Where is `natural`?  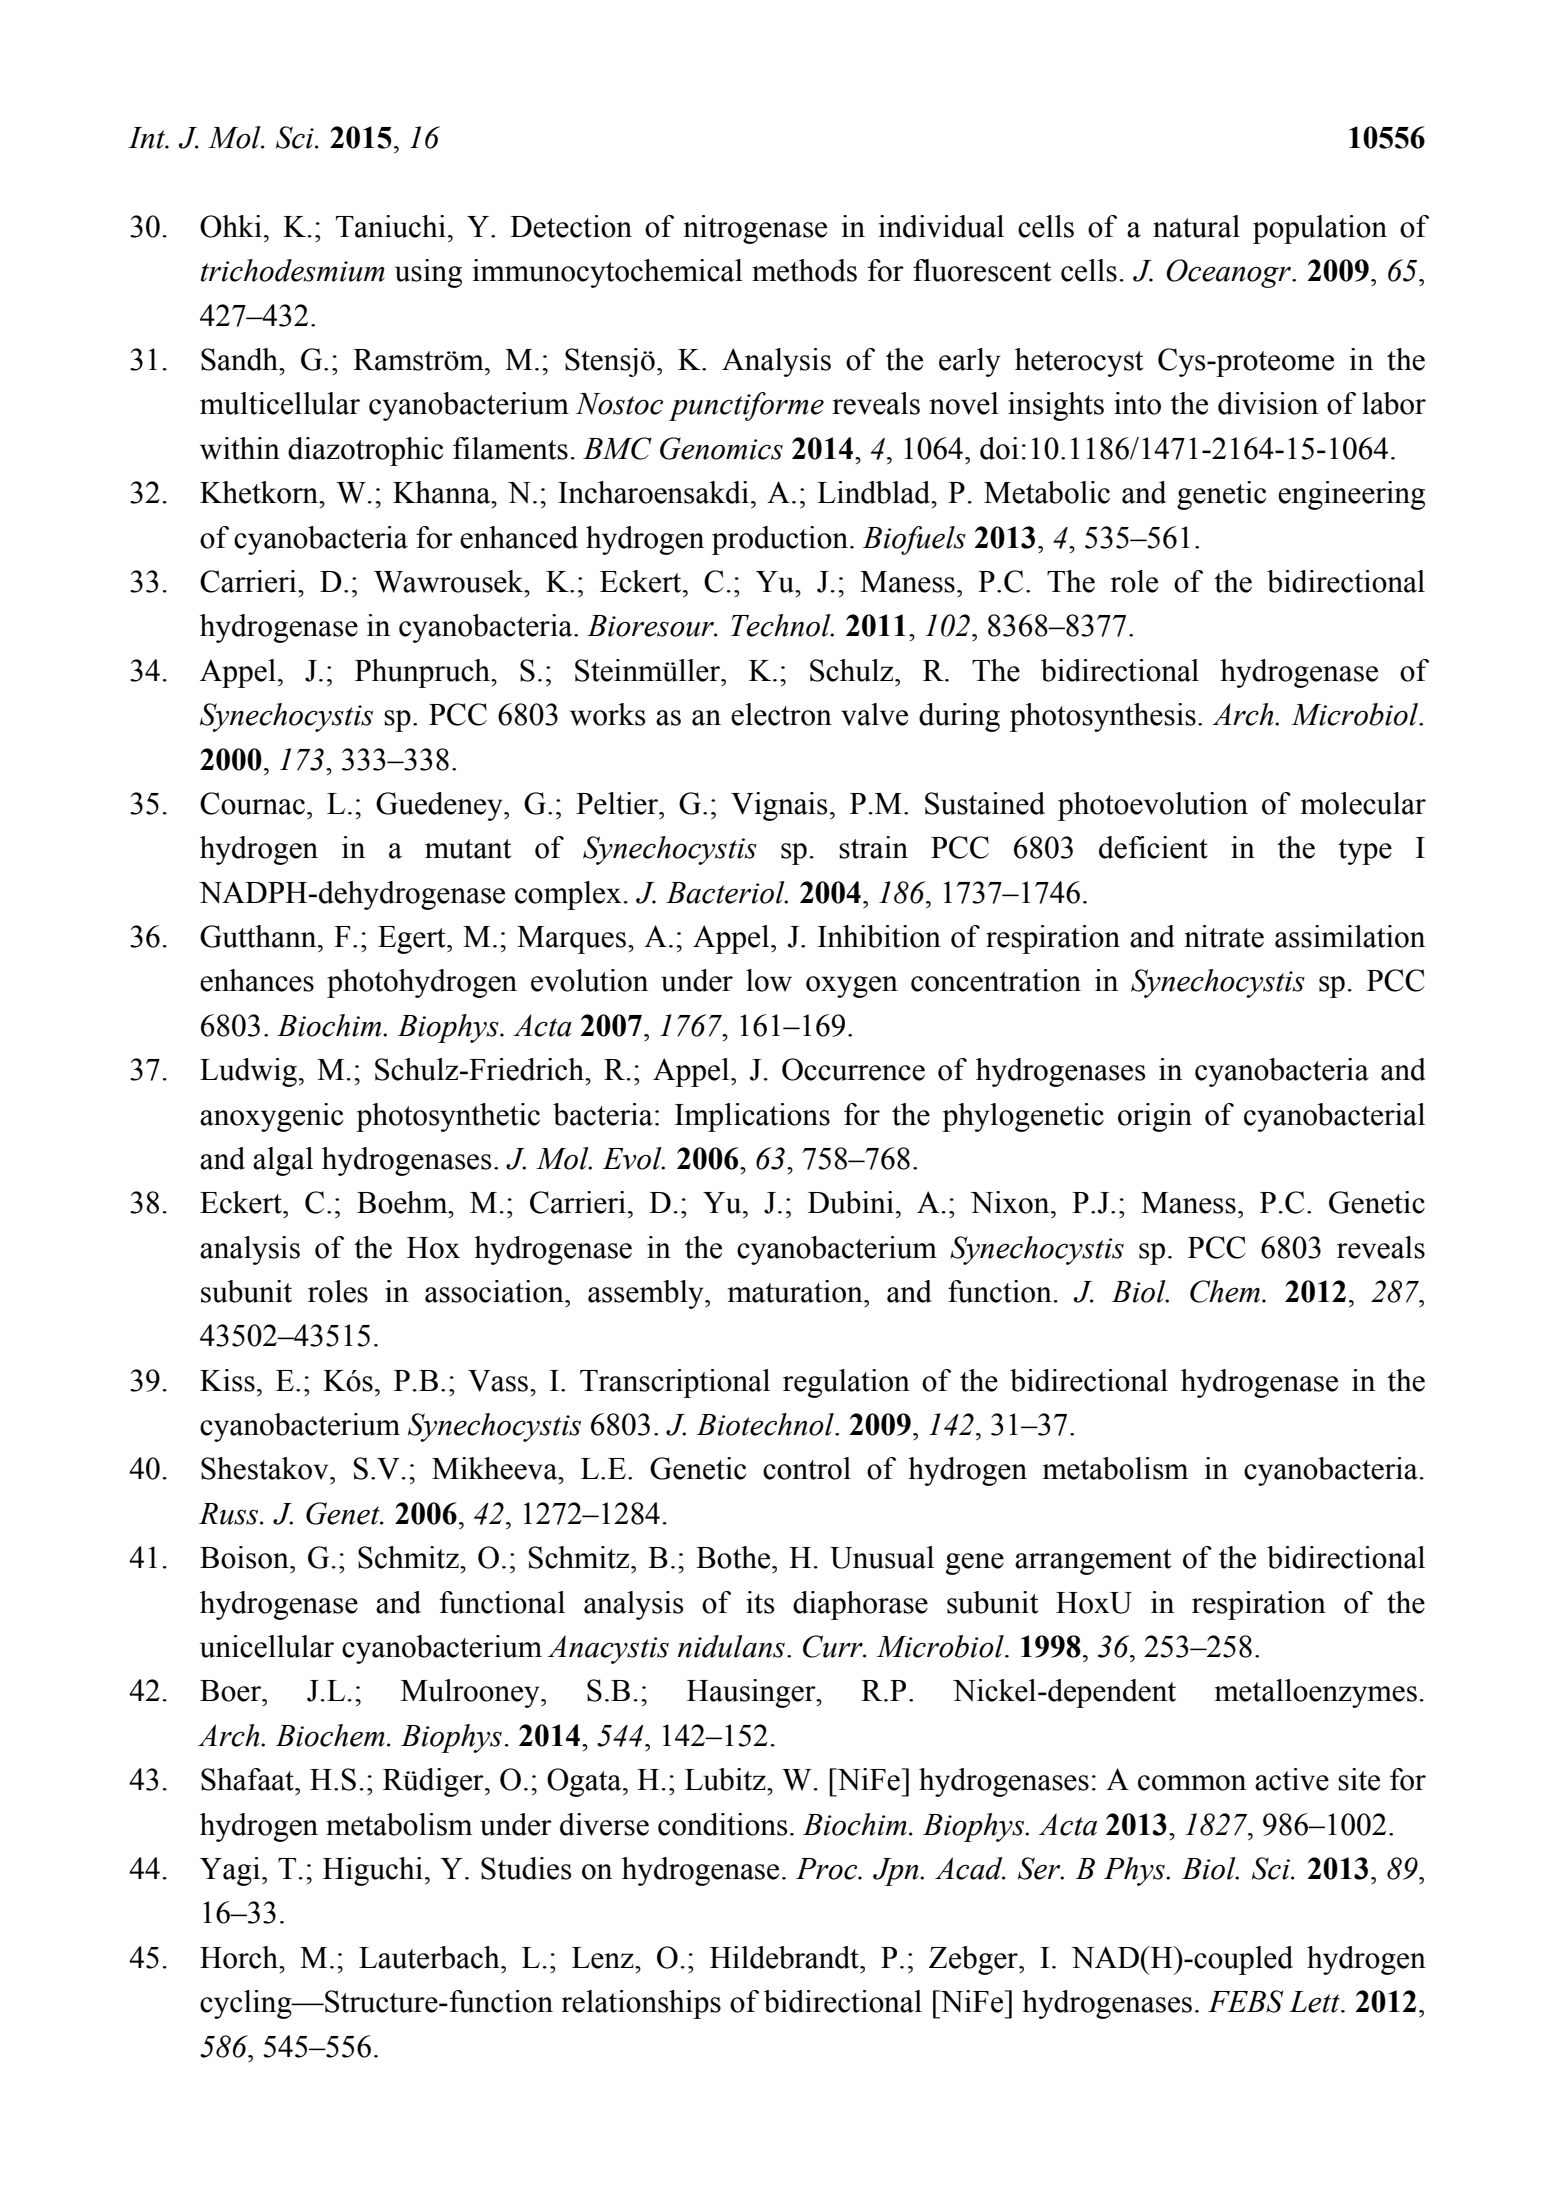 natural is located at coordinates (1196, 226).
